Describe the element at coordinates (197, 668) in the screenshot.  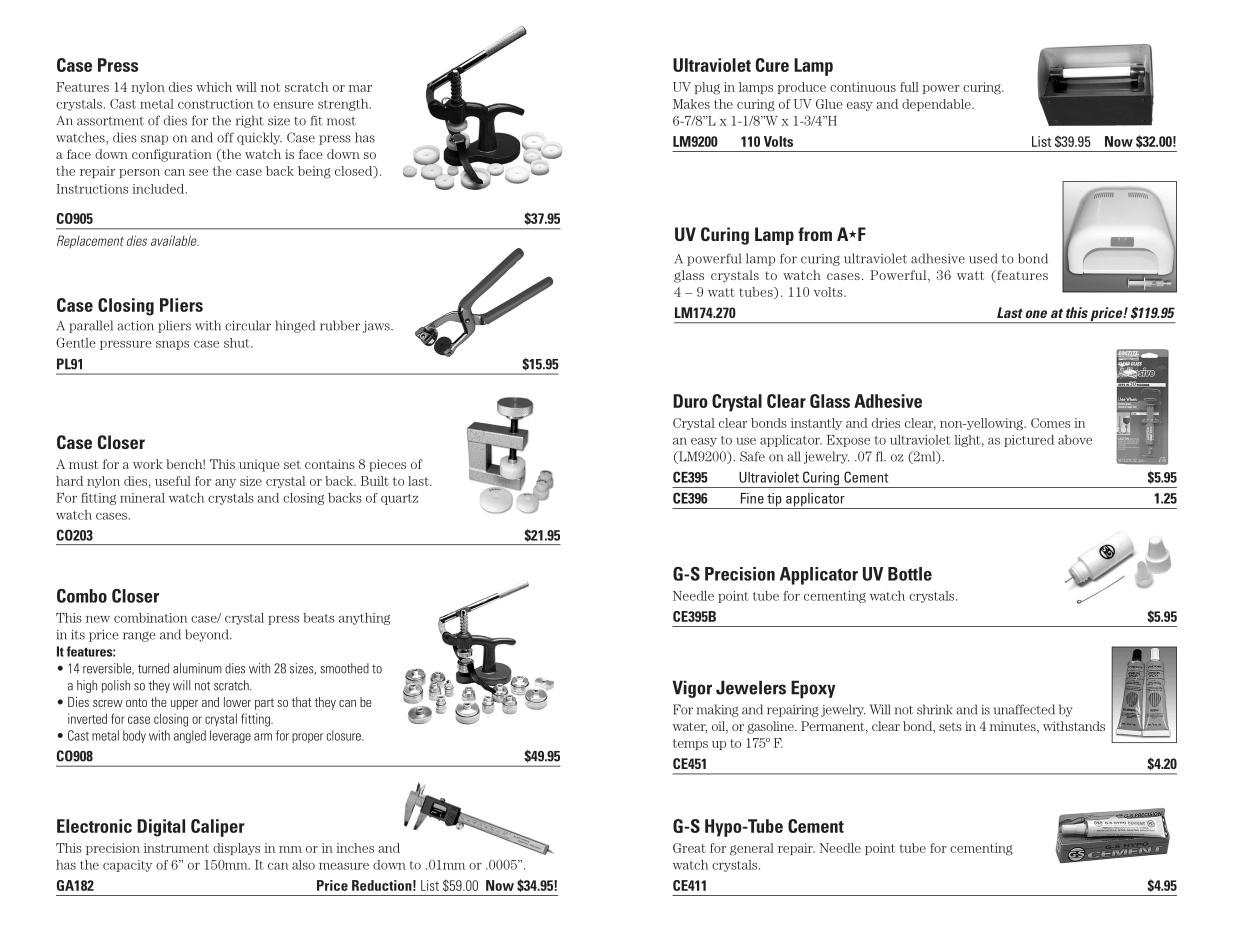
I see `aluminum` at that location.
